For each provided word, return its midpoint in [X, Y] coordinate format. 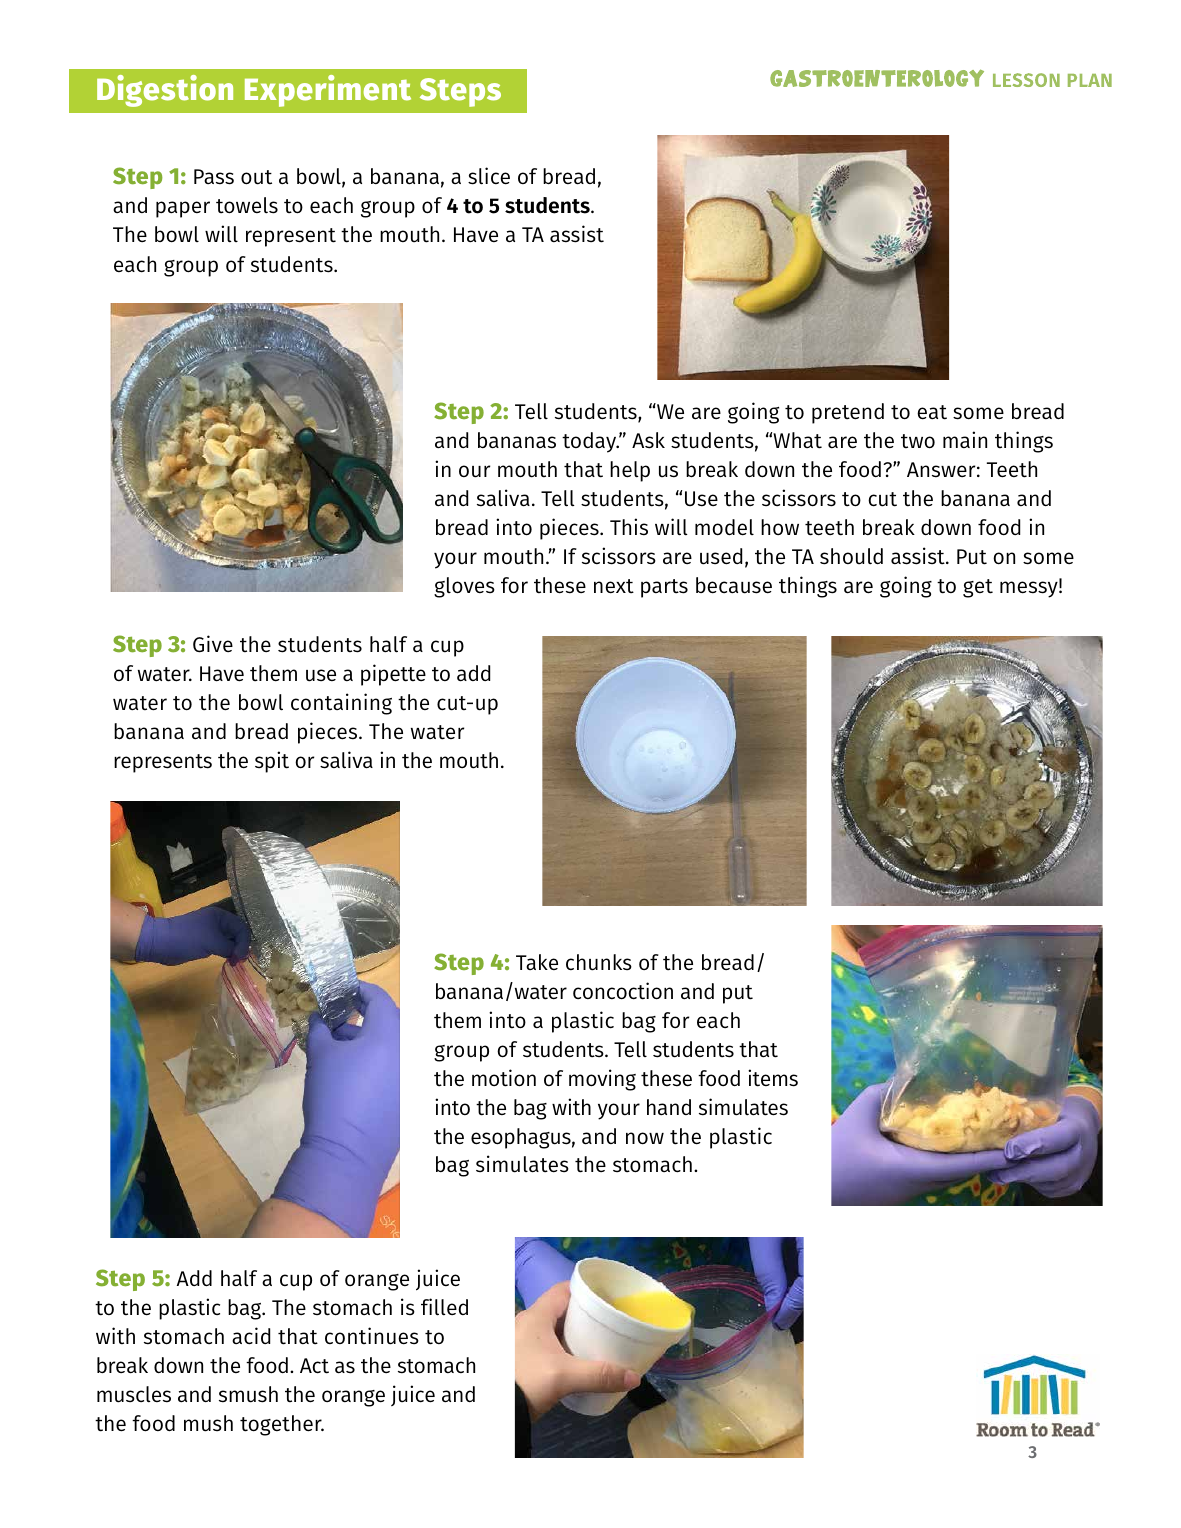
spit [272, 762]
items [773, 1078]
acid [251, 1336]
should [851, 556]
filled [444, 1307]
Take [537, 962]
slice [489, 176]
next [614, 586]
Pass [214, 177]
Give [213, 644]
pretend [848, 413]
